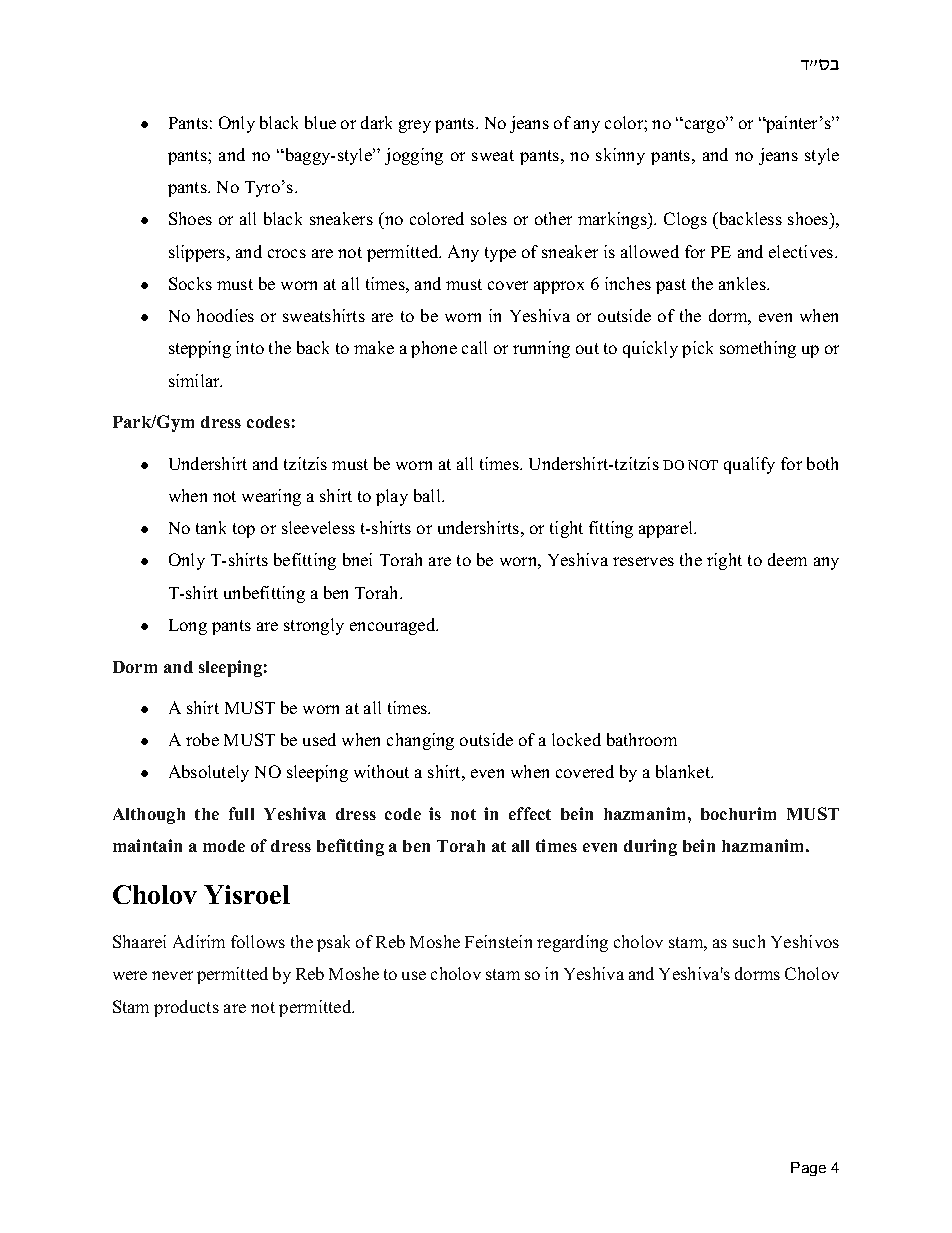  Describe the element at coordinates (188, 627) in the screenshot. I see `Long` at that location.
